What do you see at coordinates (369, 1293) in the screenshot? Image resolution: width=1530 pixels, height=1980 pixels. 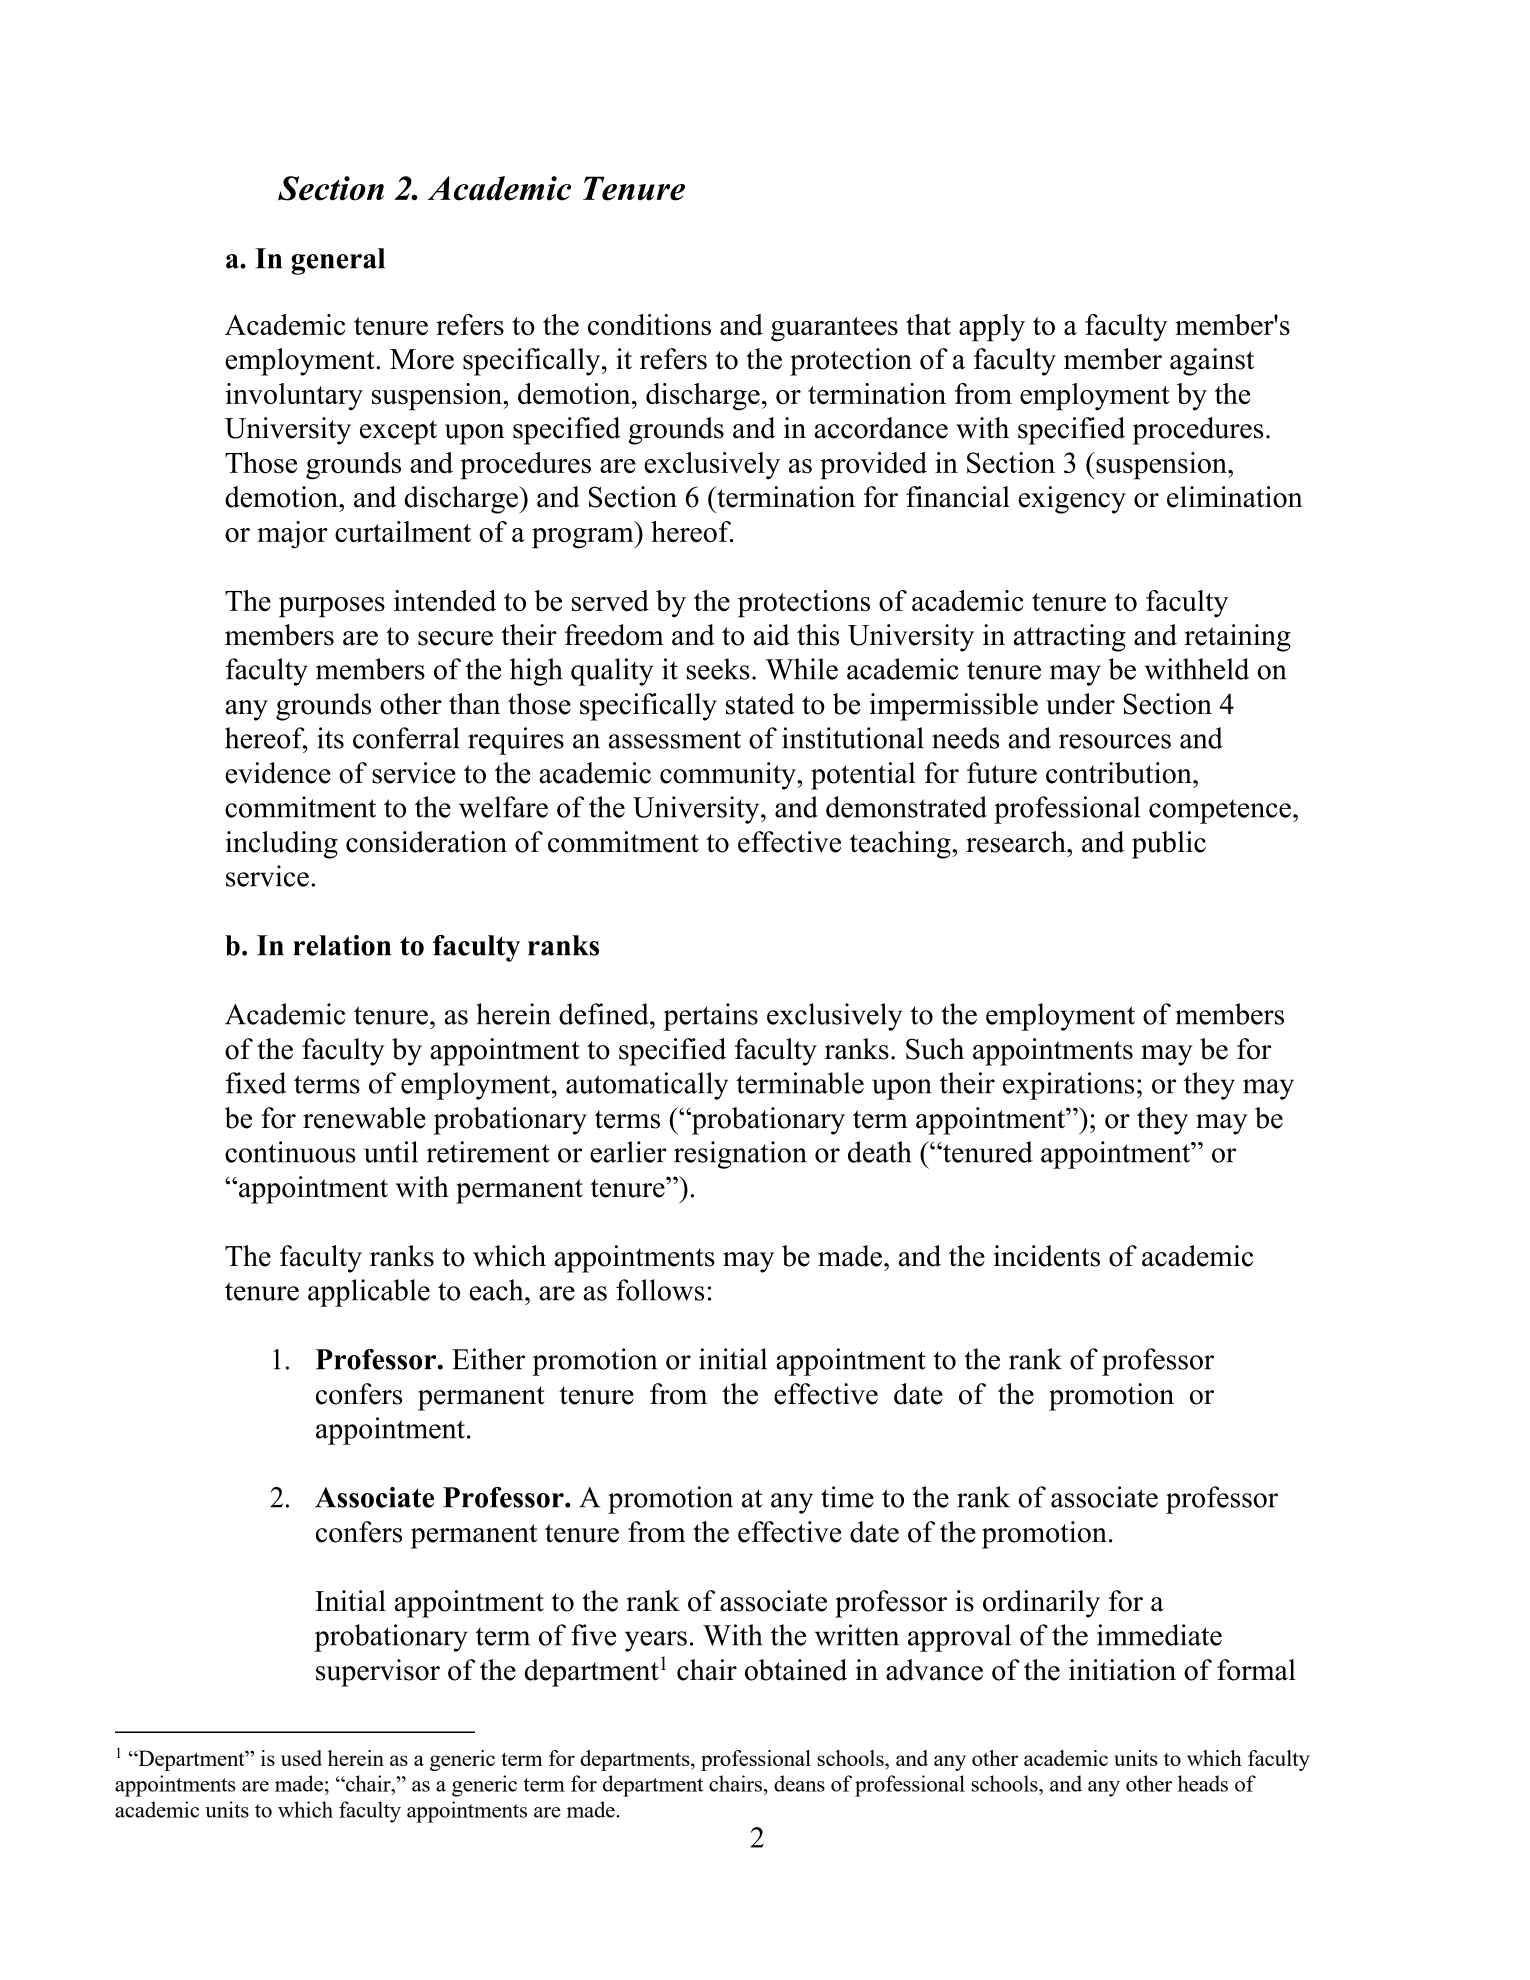 I see `applicable` at bounding box center [369, 1293].
